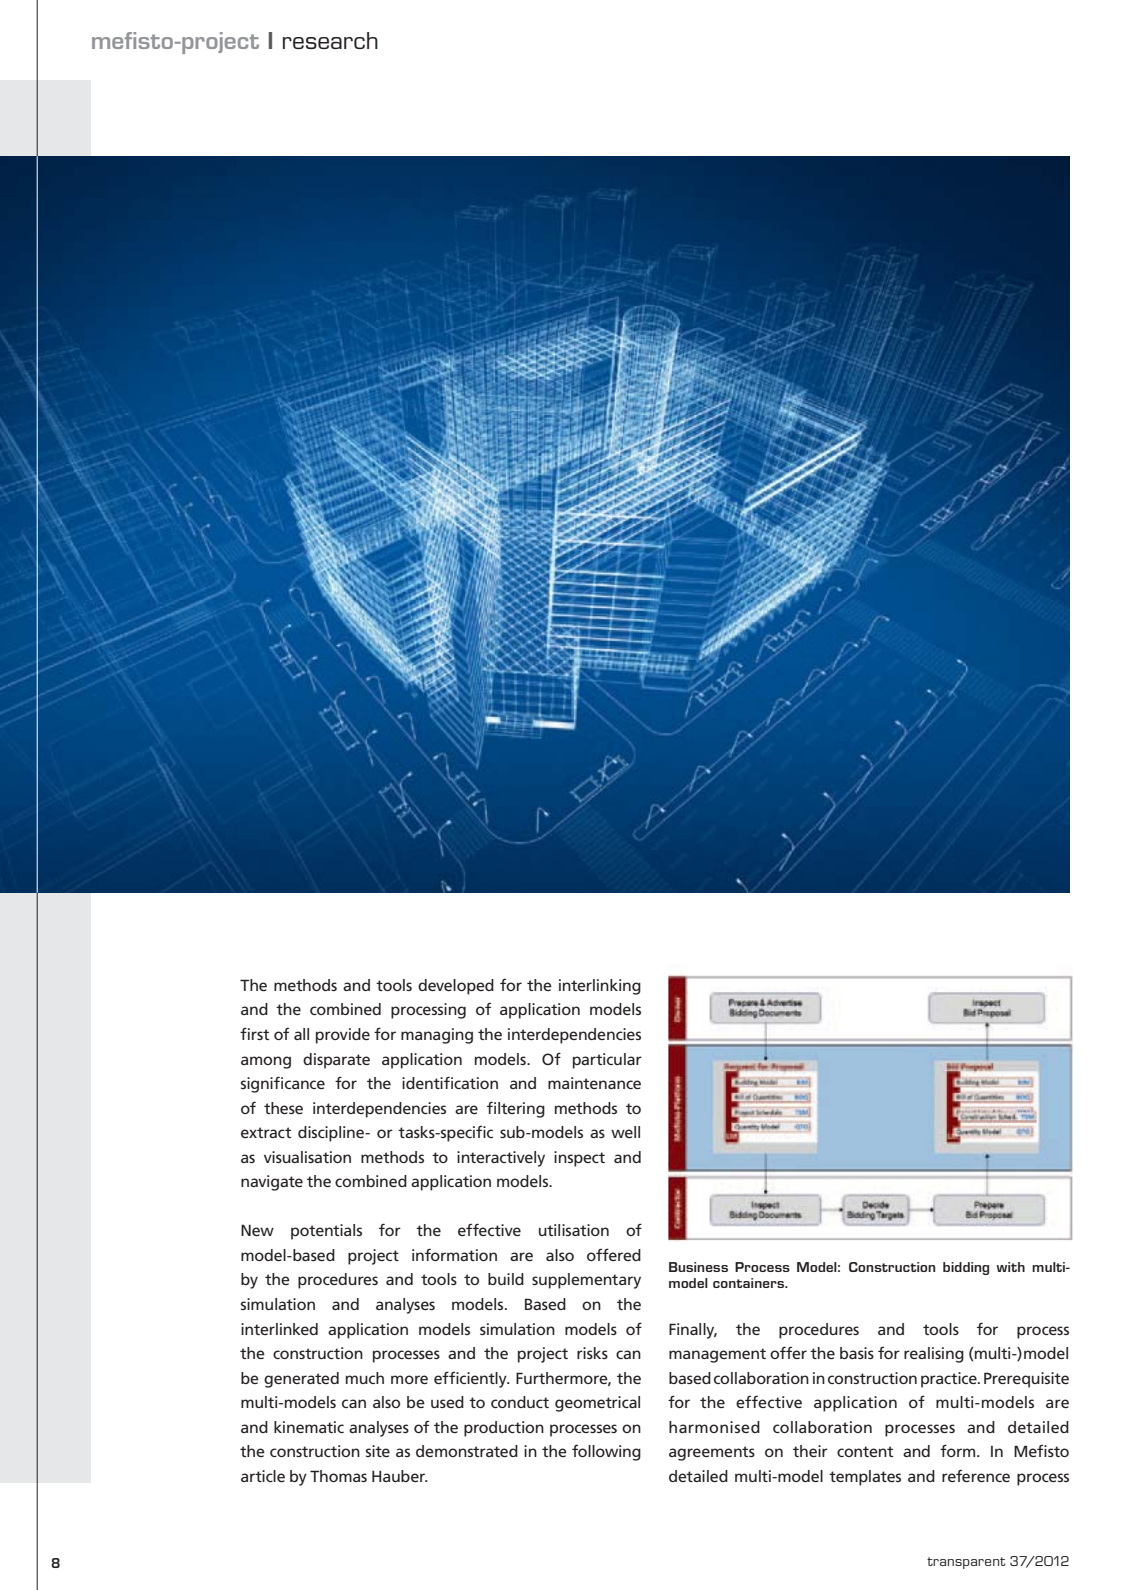 This image has width=1123, height=1590. What do you see at coordinates (330, 40) in the image?
I see `research` at bounding box center [330, 40].
